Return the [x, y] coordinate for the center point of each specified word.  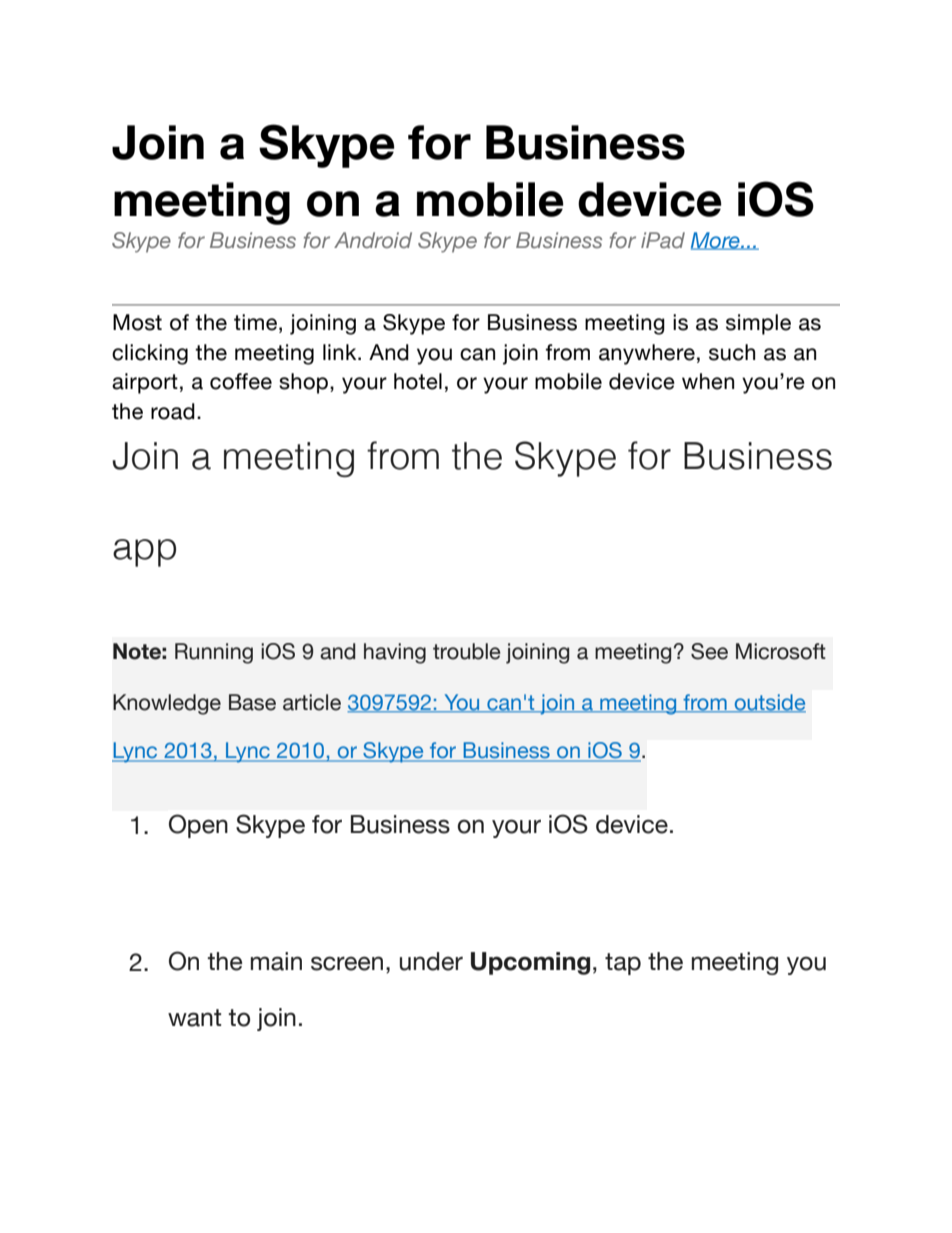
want [194, 1018]
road [173, 411]
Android [373, 240]
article [312, 702]
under [431, 961]
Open [198, 826]
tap [623, 964]
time [255, 322]
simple [758, 324]
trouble [467, 651]
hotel [418, 381]
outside [769, 703]
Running [214, 653]
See [709, 651]
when [708, 381]
